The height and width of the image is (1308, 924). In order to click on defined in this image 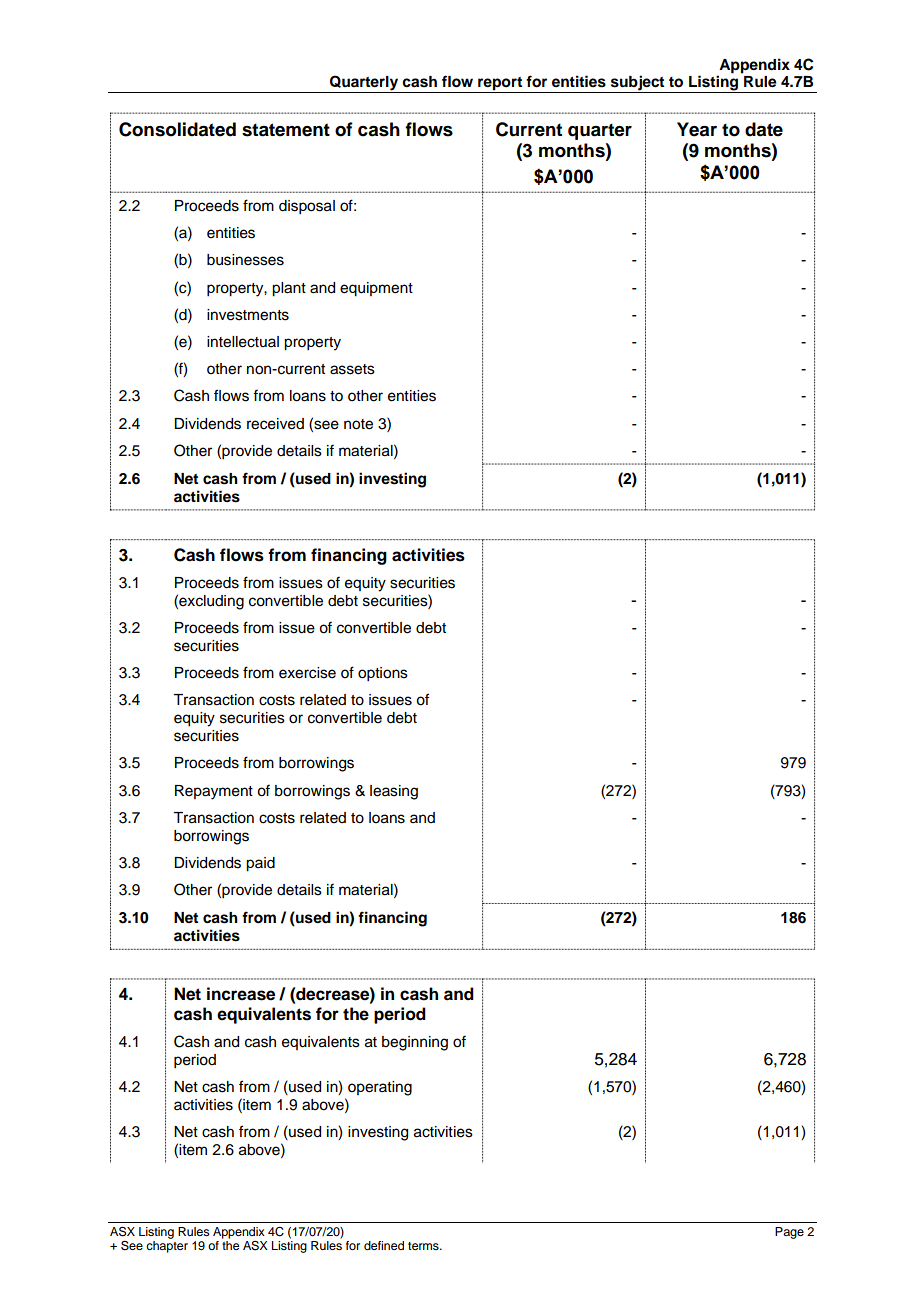, I will do `click(384, 1245)`.
